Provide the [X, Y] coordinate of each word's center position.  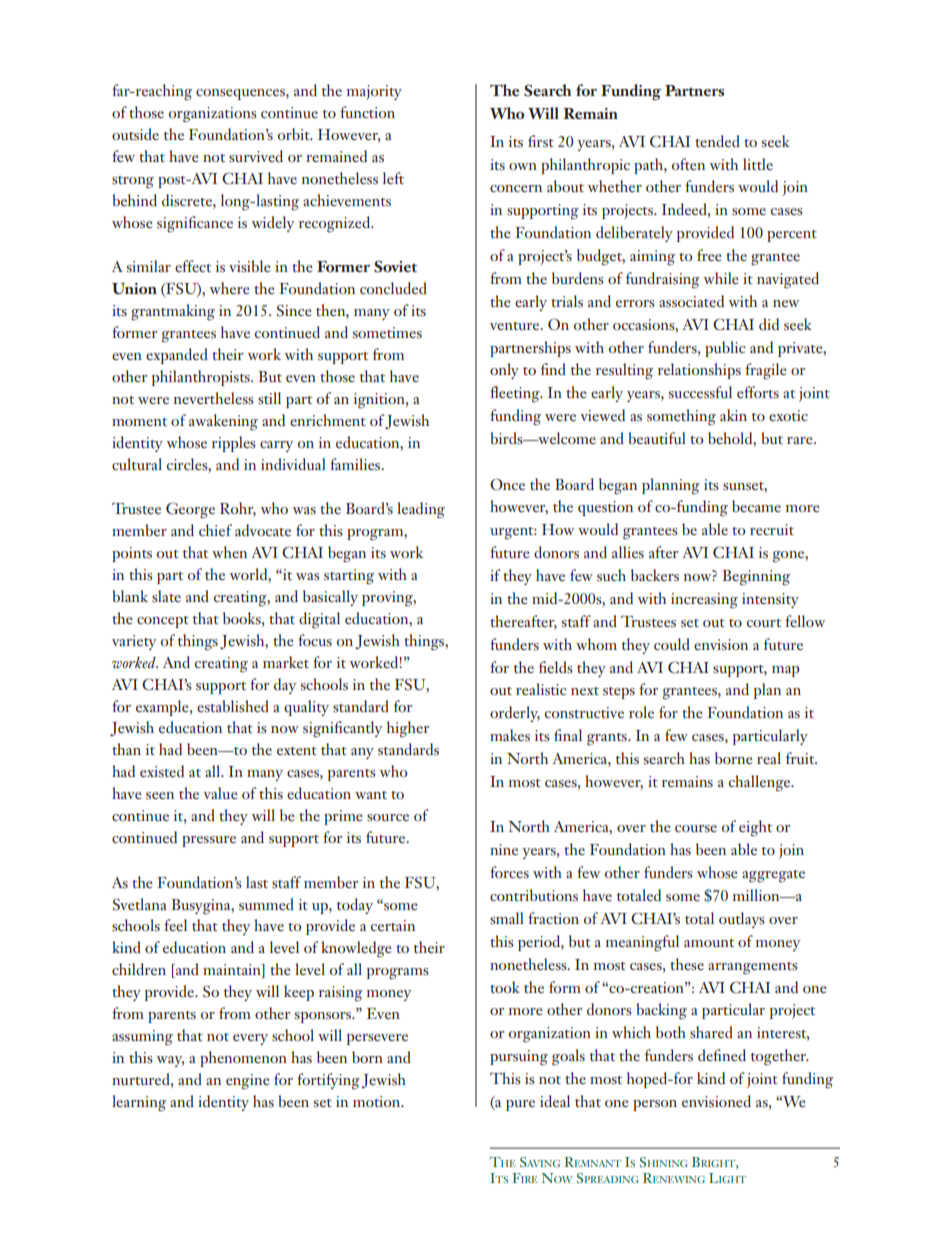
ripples [234, 444]
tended [717, 141]
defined [722, 1055]
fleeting [516, 394]
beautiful [657, 438]
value [220, 793]
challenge [761, 783]
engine [248, 1081]
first [541, 141]
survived [256, 156]
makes [510, 735]
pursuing [519, 1058]
